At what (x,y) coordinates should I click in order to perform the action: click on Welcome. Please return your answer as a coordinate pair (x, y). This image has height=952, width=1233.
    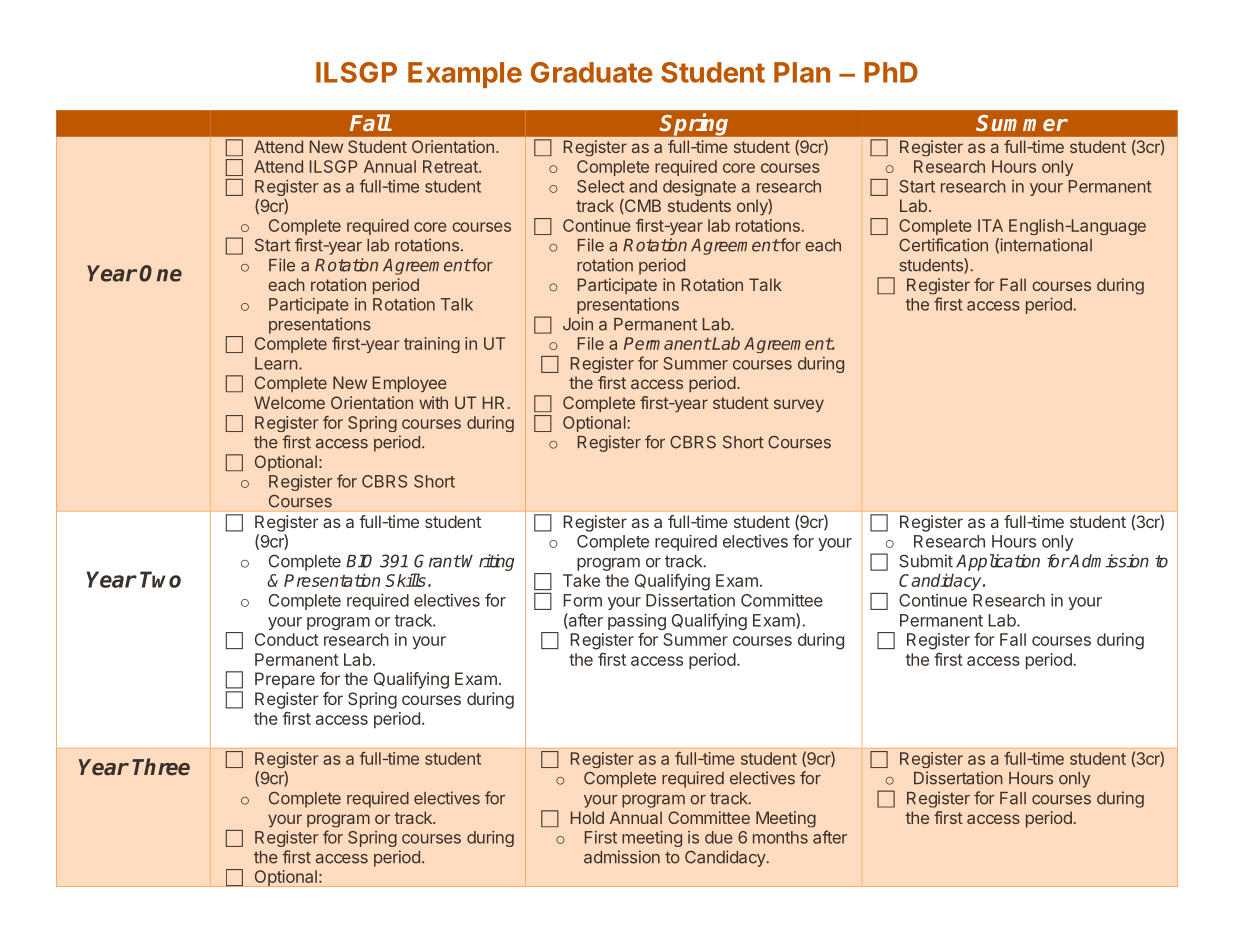
    Looking at the image, I should click on (289, 402).
